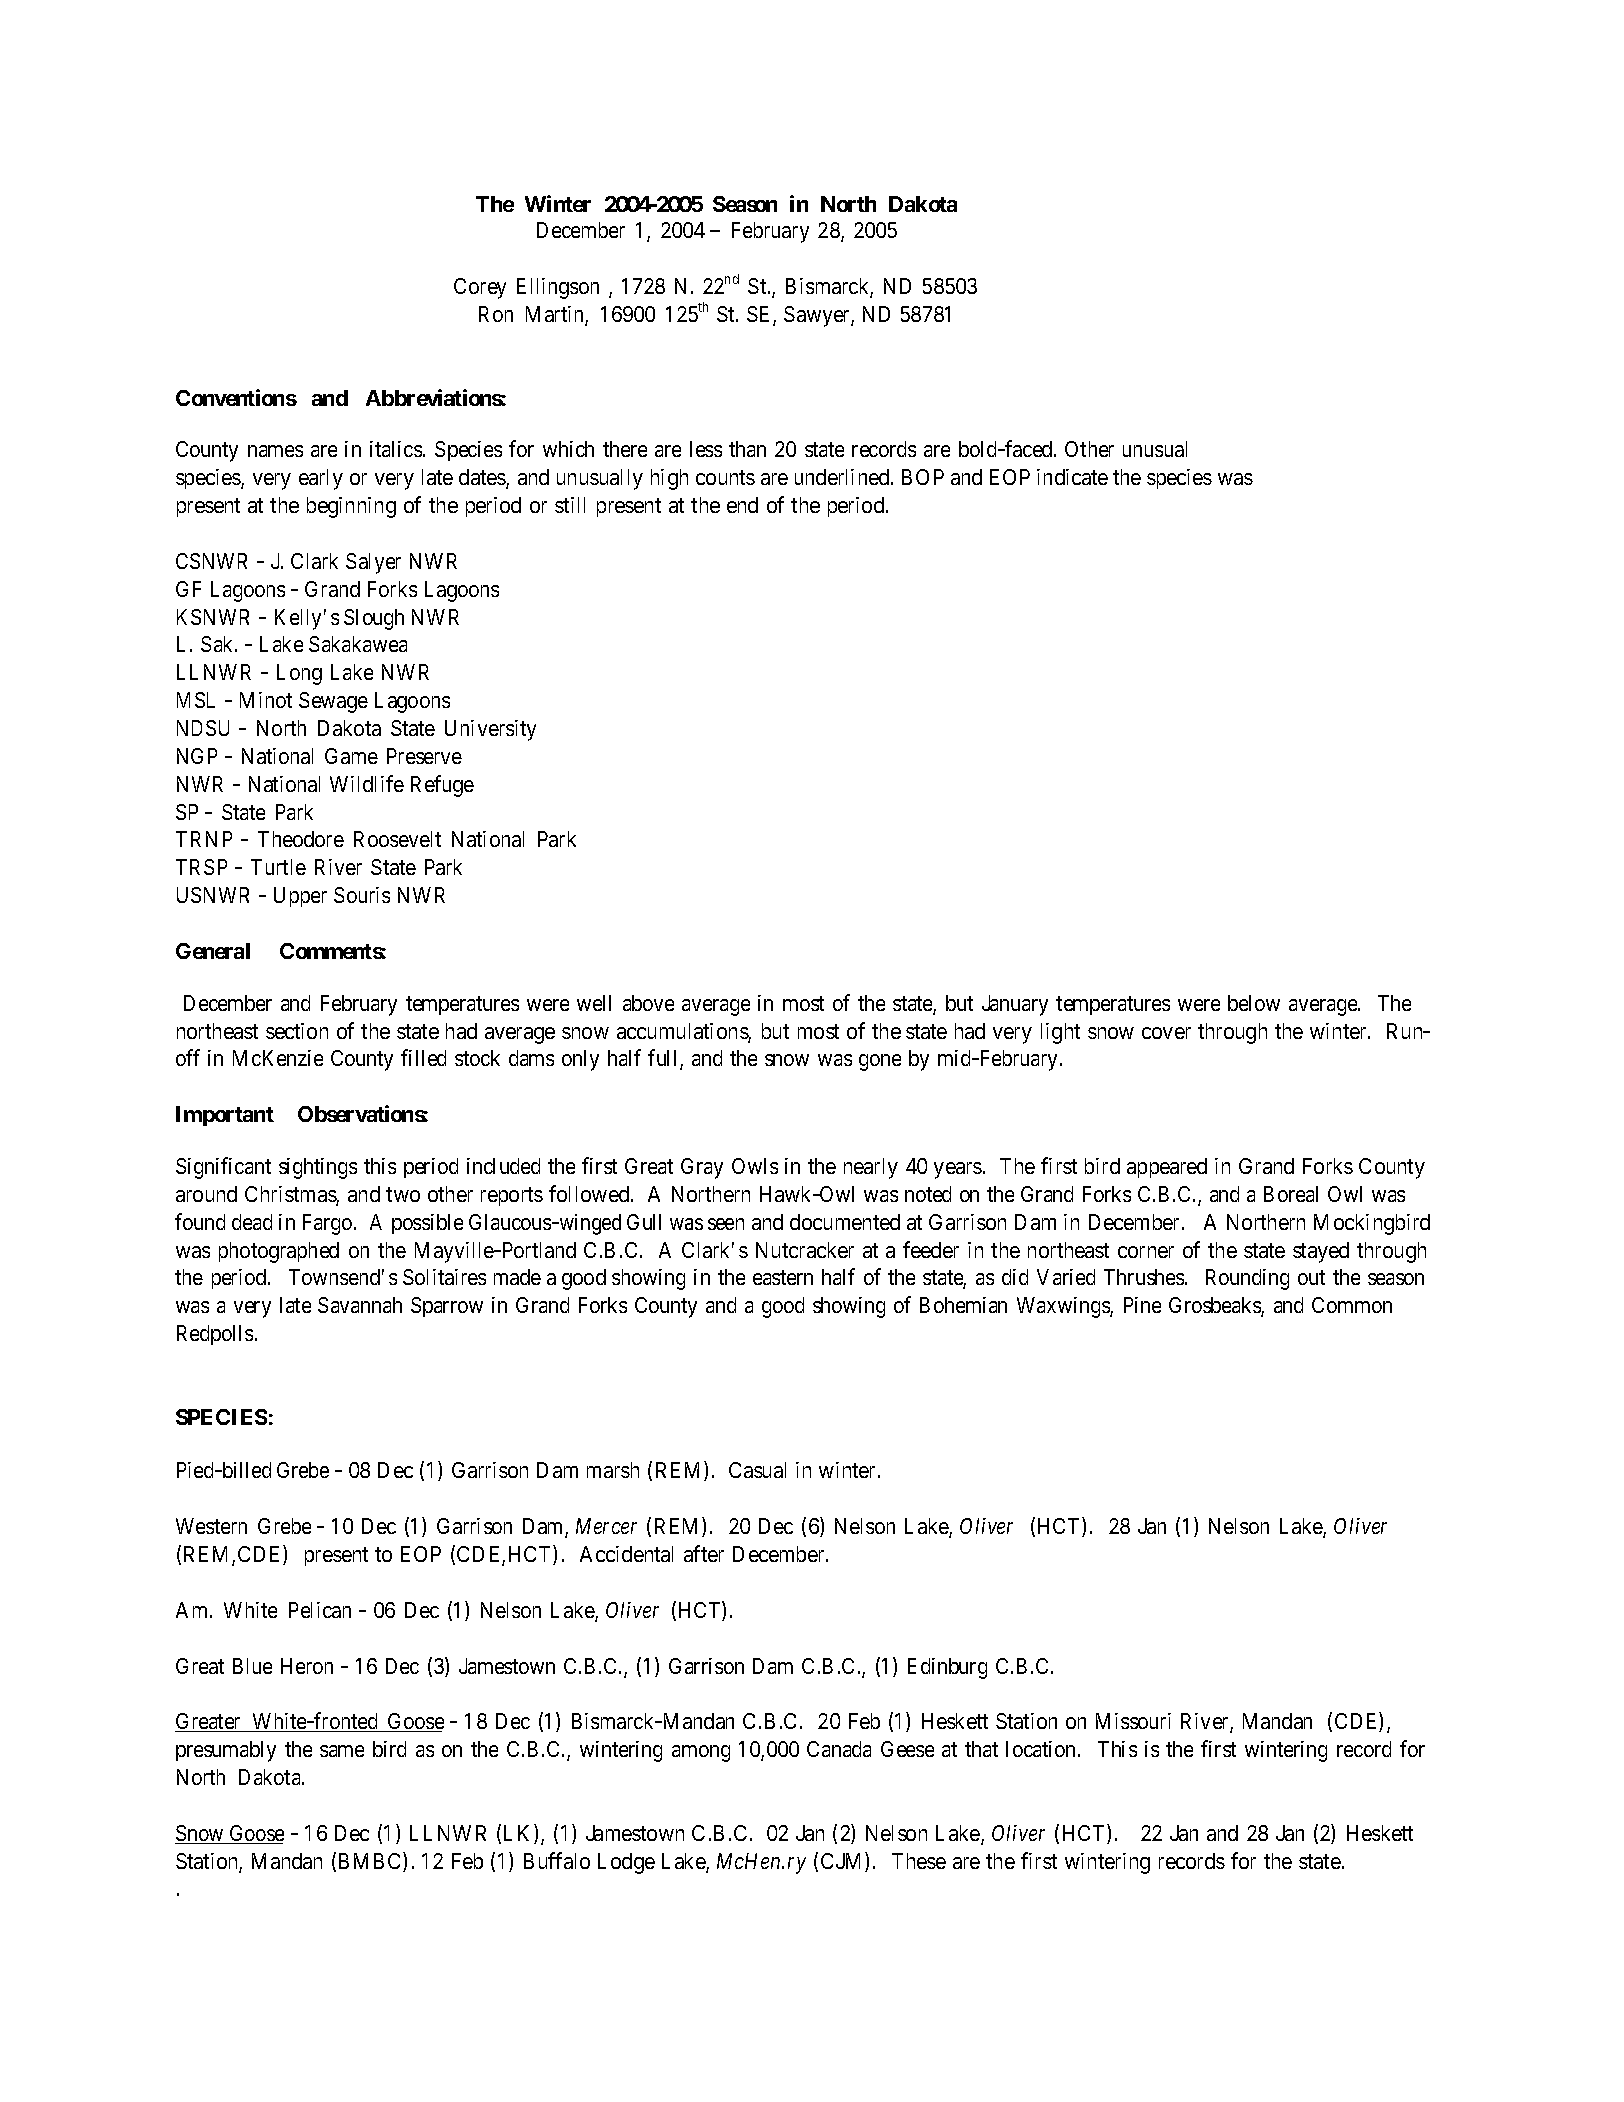 The width and height of the image is (1624, 2102). What do you see at coordinates (1133, 1721) in the image?
I see `Missouri` at bounding box center [1133, 1721].
